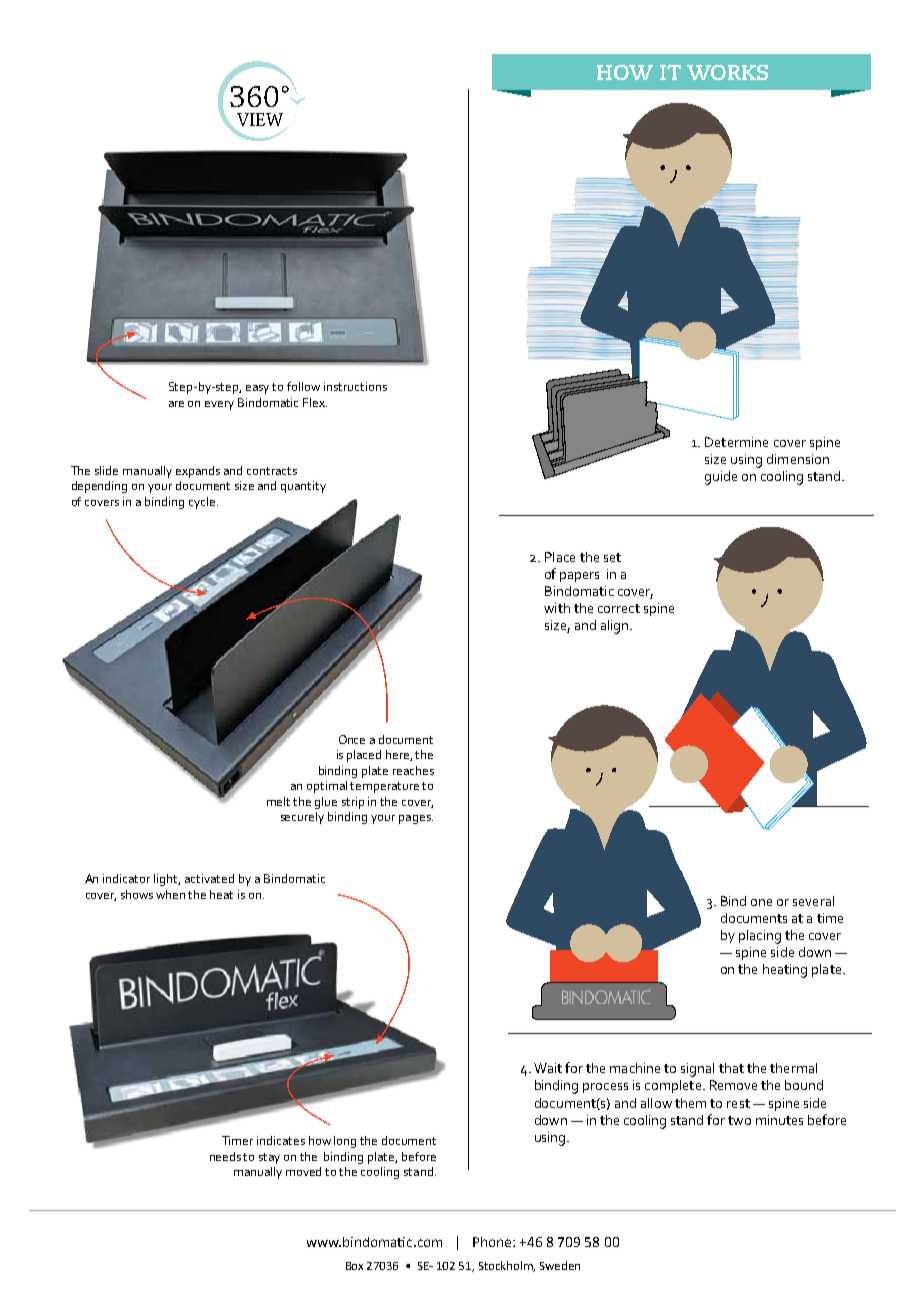 Image resolution: width=924 pixels, height=1308 pixels. Describe the element at coordinates (355, 386) in the screenshot. I see `instructions` at that location.
